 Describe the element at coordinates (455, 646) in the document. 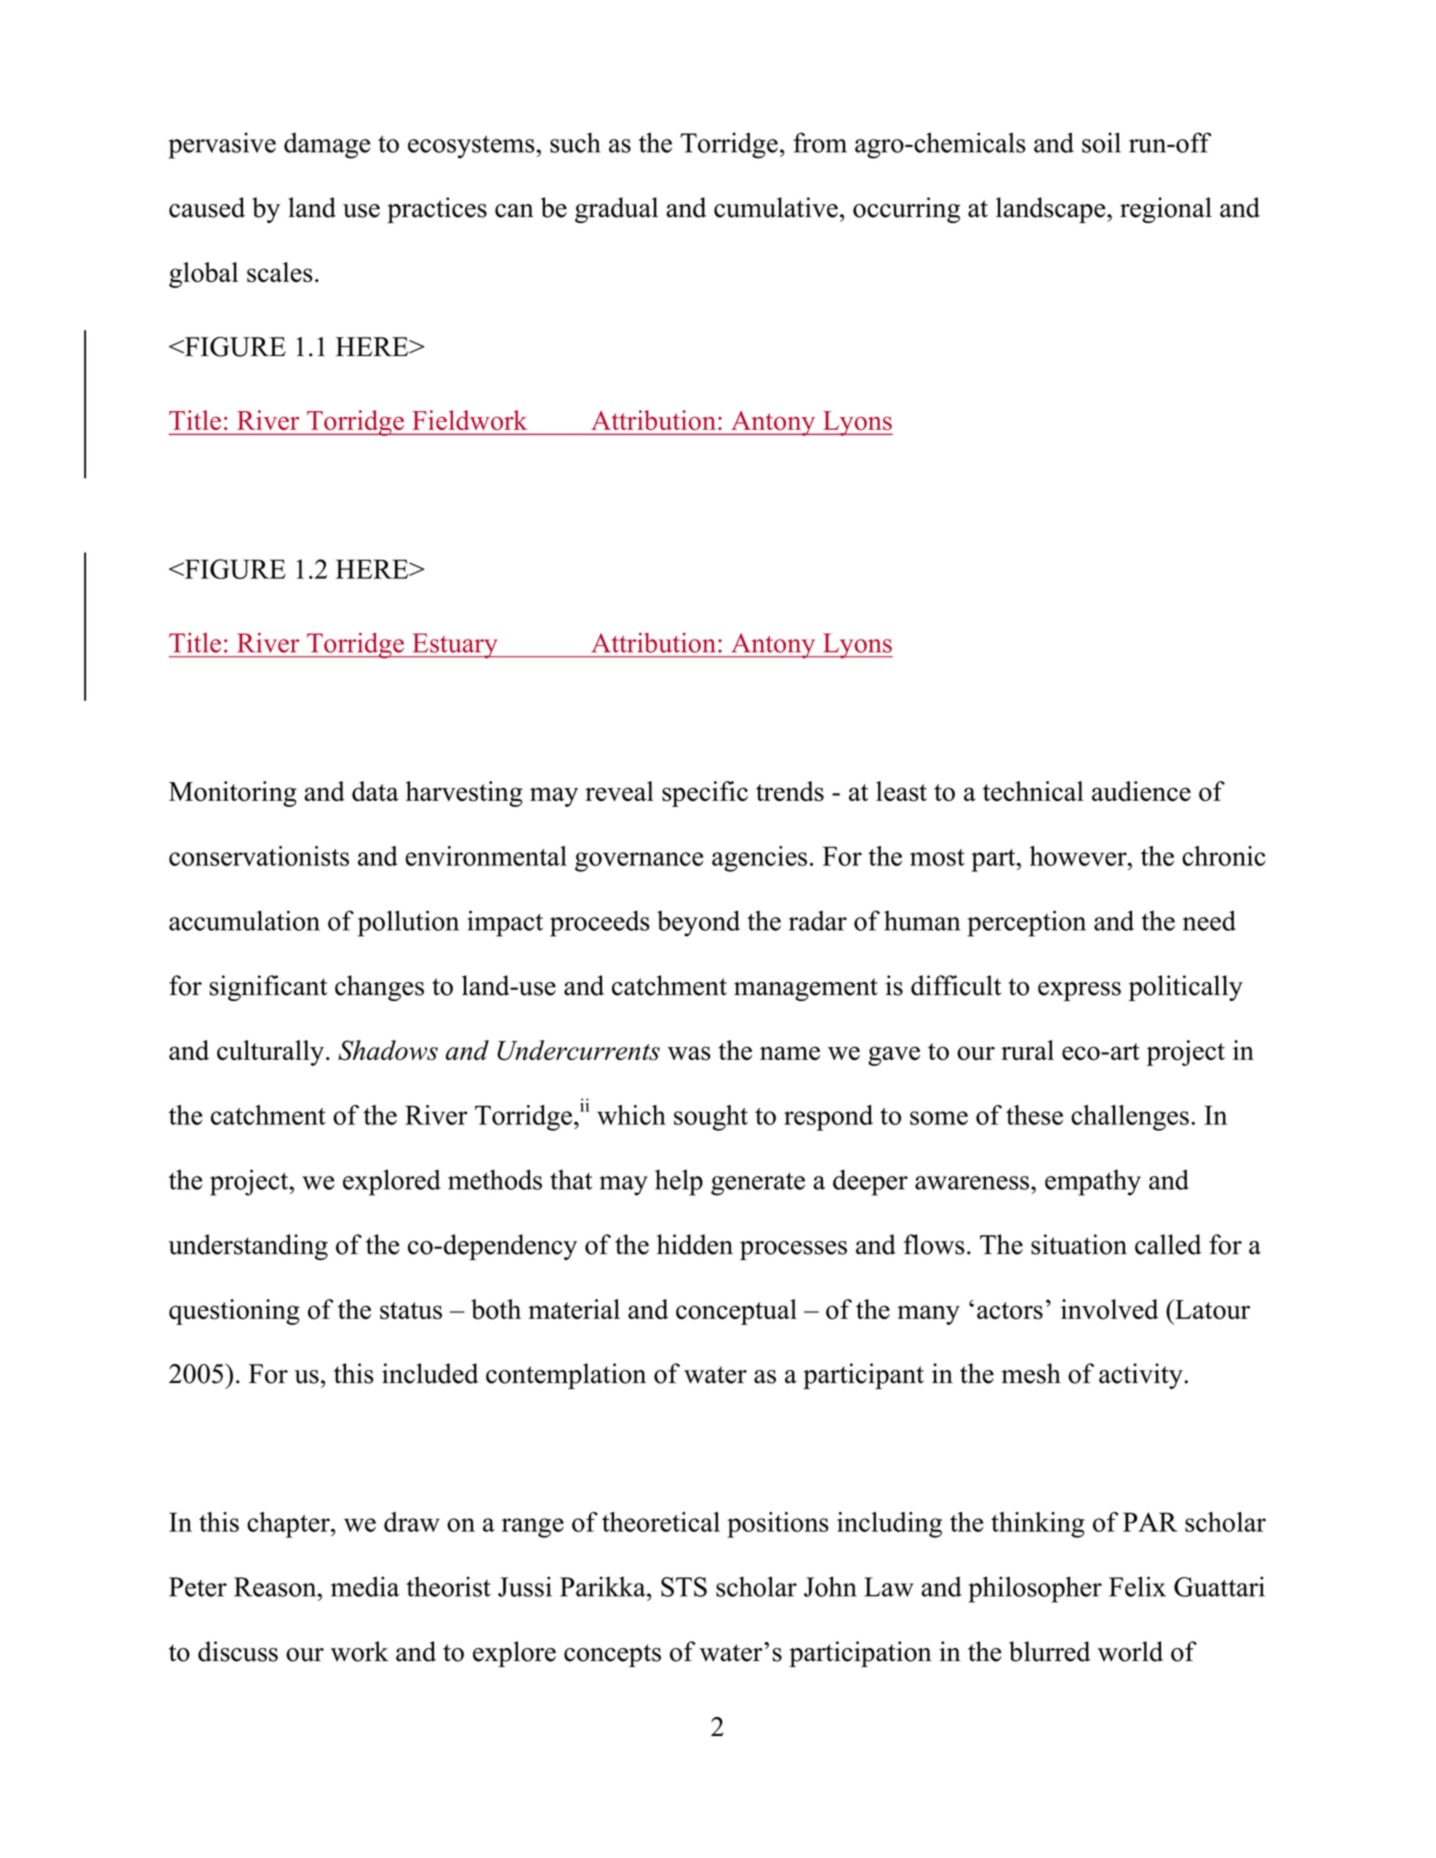

I see `Estuary` at that location.
